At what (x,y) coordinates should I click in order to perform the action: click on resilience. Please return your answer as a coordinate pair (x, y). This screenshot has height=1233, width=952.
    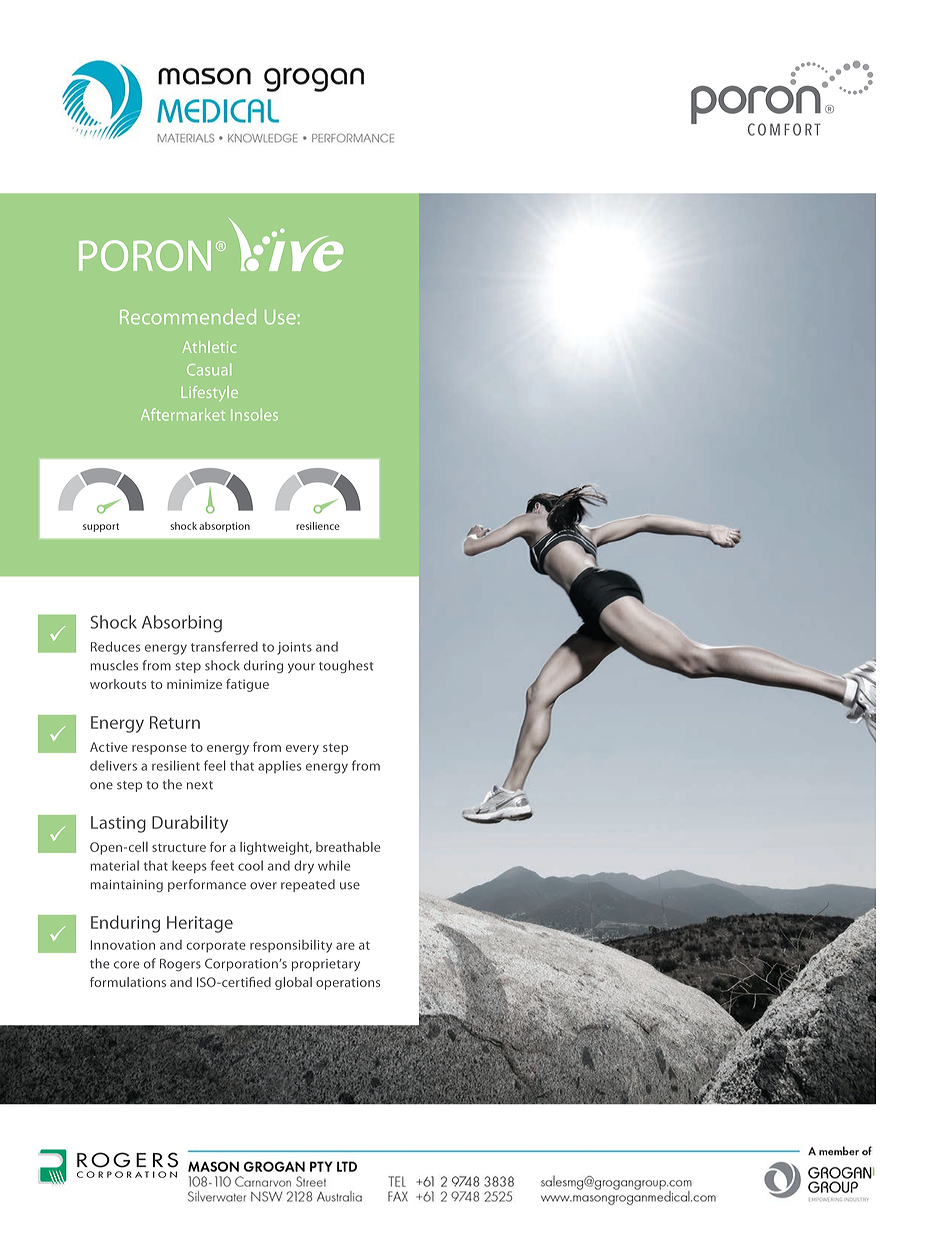
    Looking at the image, I should click on (318, 526).
